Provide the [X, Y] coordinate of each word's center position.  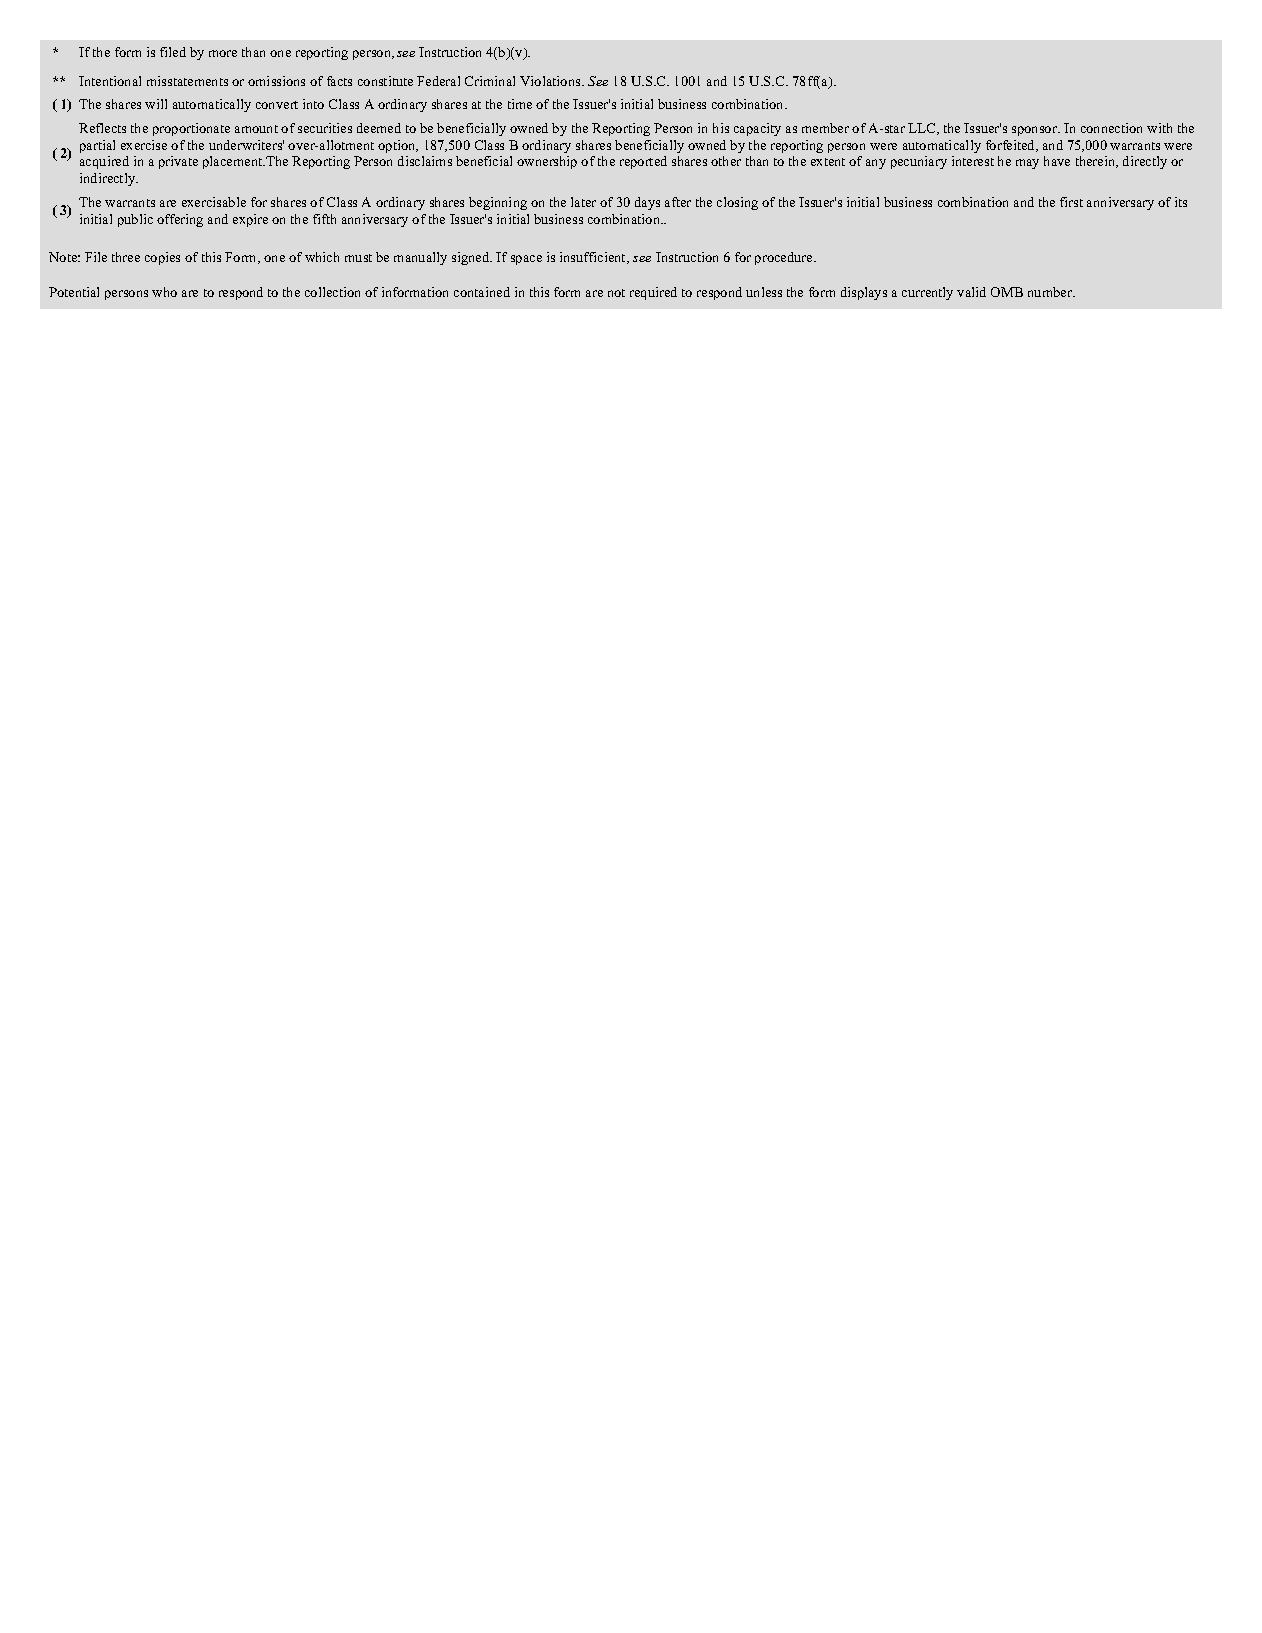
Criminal [490, 81]
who [164, 292]
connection [1111, 128]
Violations [551, 81]
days [647, 203]
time [520, 104]
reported [643, 162]
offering [180, 220]
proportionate [191, 129]
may [1027, 164]
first [1071, 202]
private [178, 162]
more [223, 53]
